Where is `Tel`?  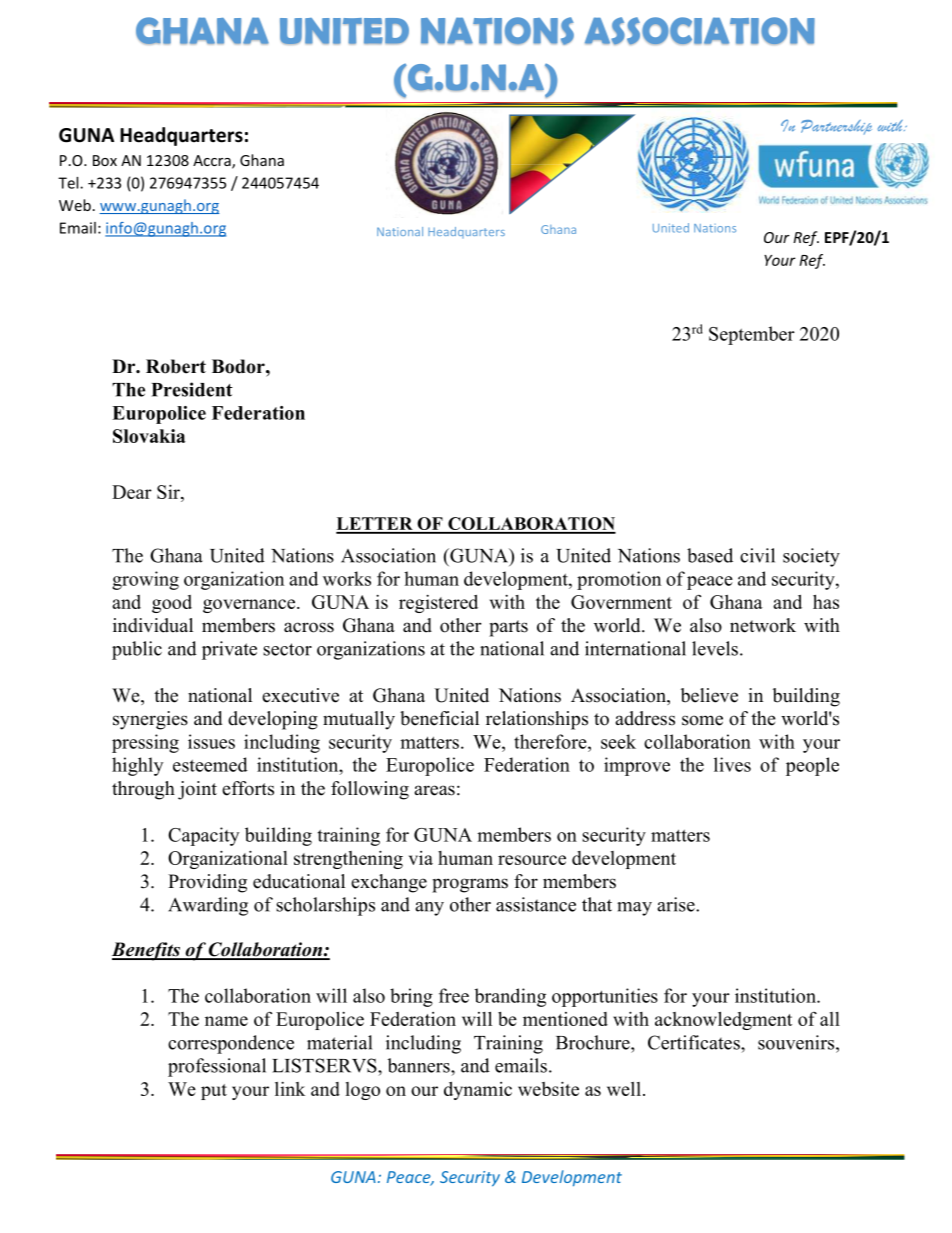
Tel is located at coordinates (69, 183).
